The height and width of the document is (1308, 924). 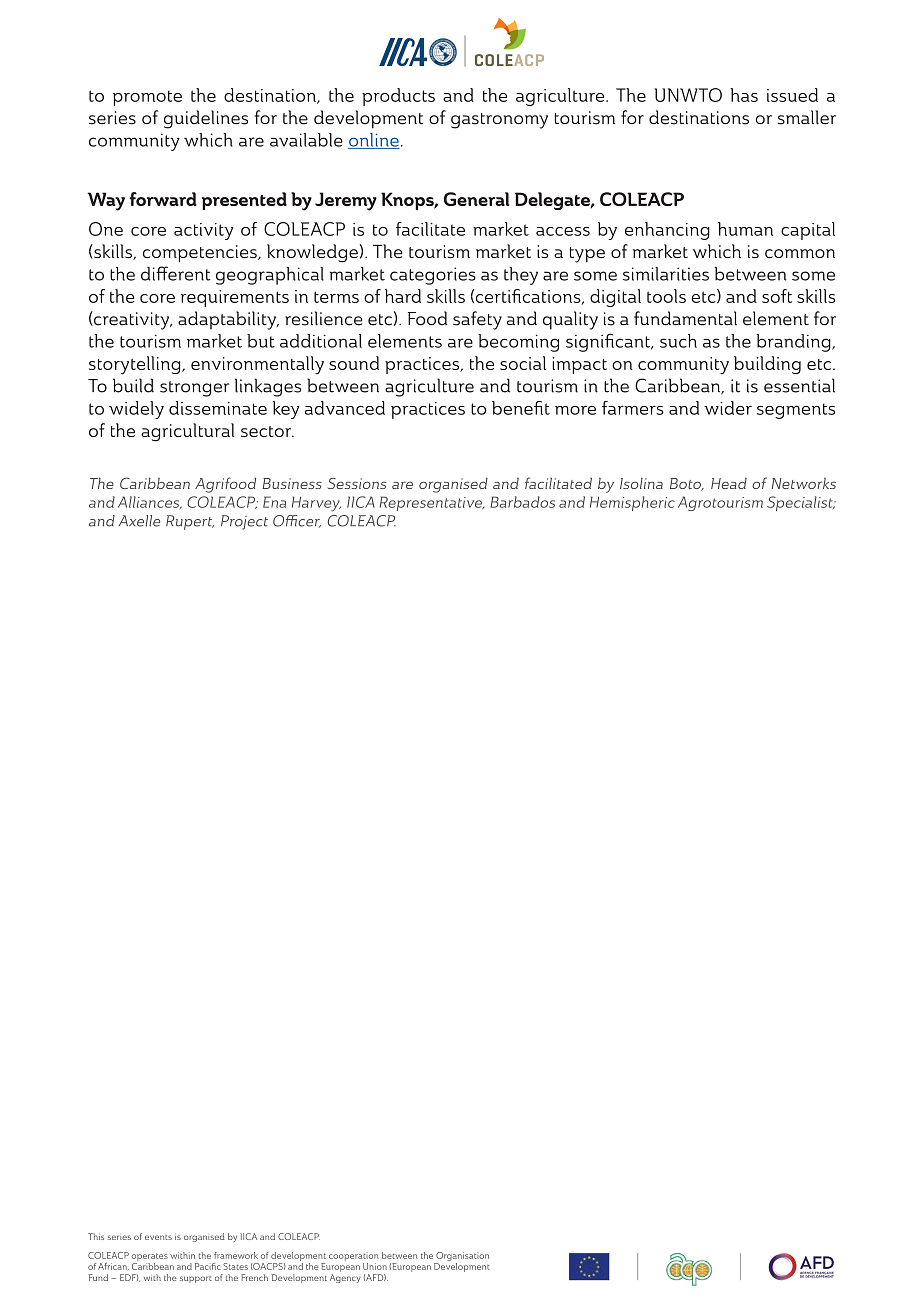 What do you see at coordinates (188, 432) in the document?
I see `agricultural` at bounding box center [188, 432].
